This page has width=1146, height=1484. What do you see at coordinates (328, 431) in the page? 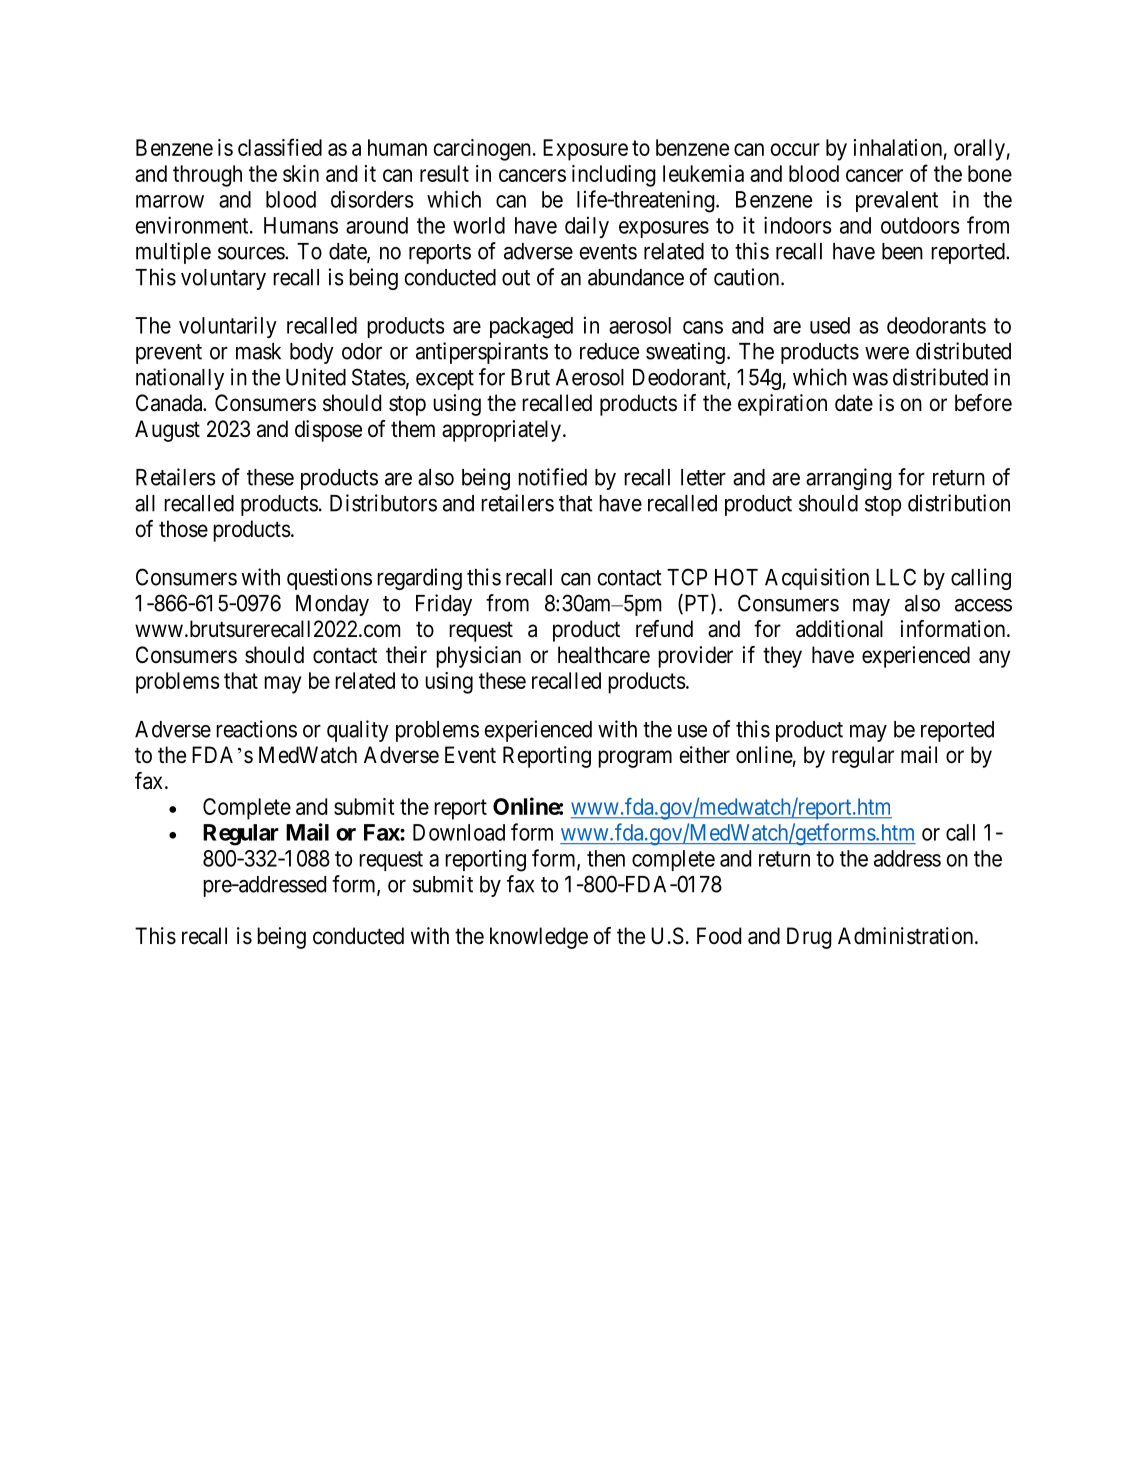
I see `dispose` at bounding box center [328, 431].
